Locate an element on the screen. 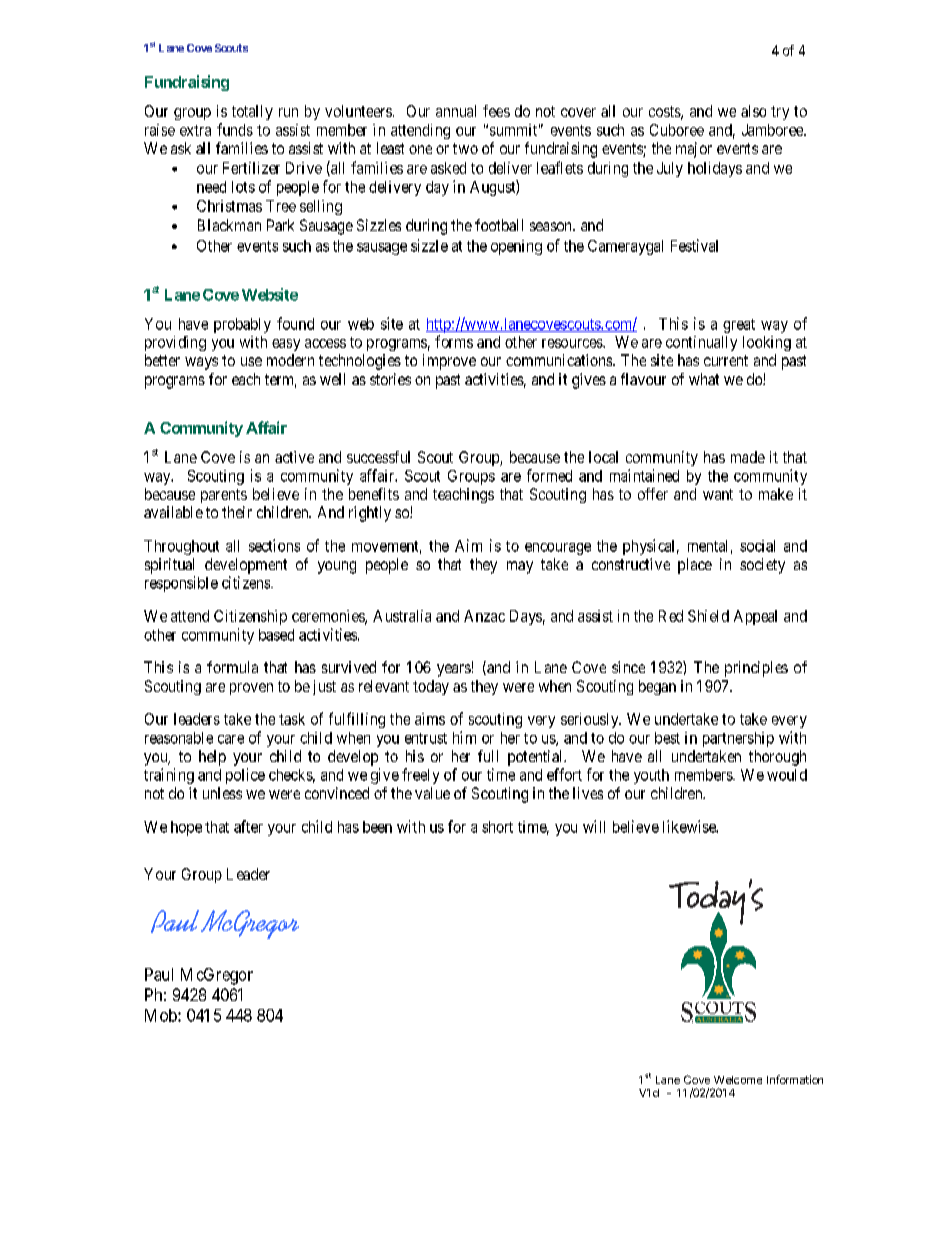 This screenshot has height=1233, width=952. funds is located at coordinates (235, 129).
